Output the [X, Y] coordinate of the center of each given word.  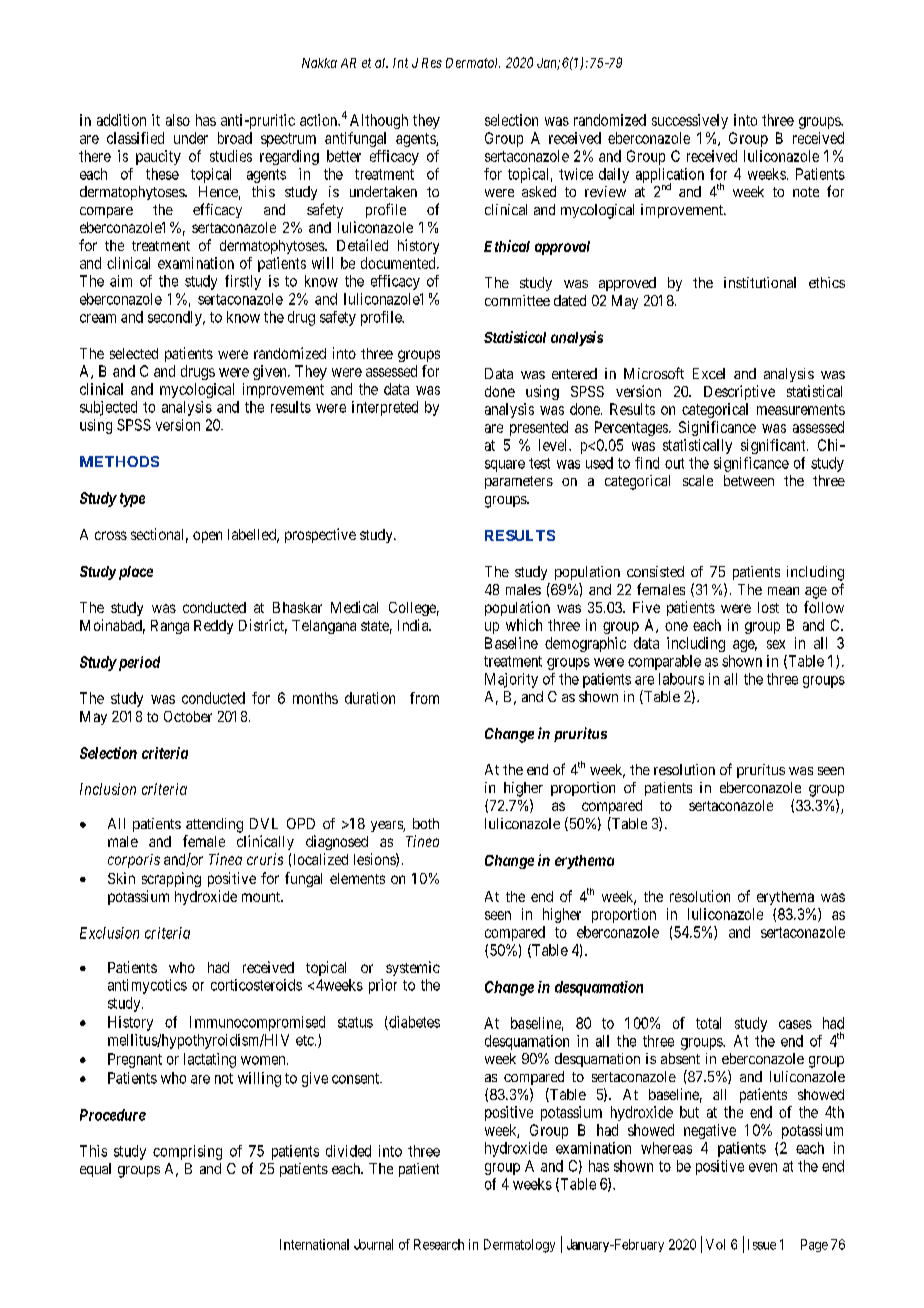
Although [379, 121]
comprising [187, 1152]
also [178, 120]
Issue [762, 1244]
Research [439, 1244]
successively [690, 121]
